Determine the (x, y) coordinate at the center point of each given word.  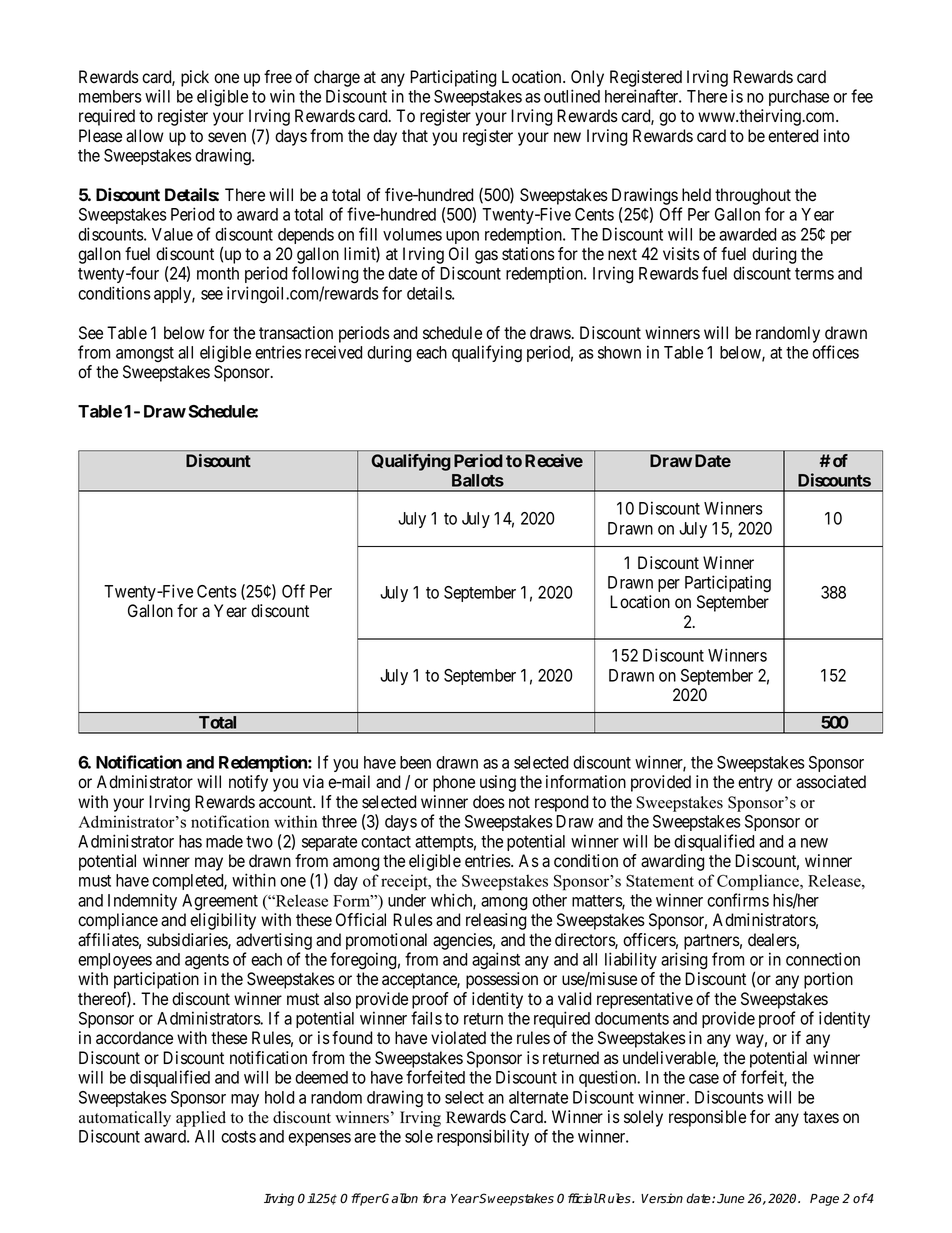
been (415, 762)
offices (835, 352)
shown (619, 352)
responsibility (483, 1137)
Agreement (220, 902)
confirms (738, 900)
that (415, 135)
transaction (296, 333)
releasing (496, 921)
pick (195, 78)
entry (755, 784)
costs (238, 1137)
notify (248, 783)
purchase (799, 98)
